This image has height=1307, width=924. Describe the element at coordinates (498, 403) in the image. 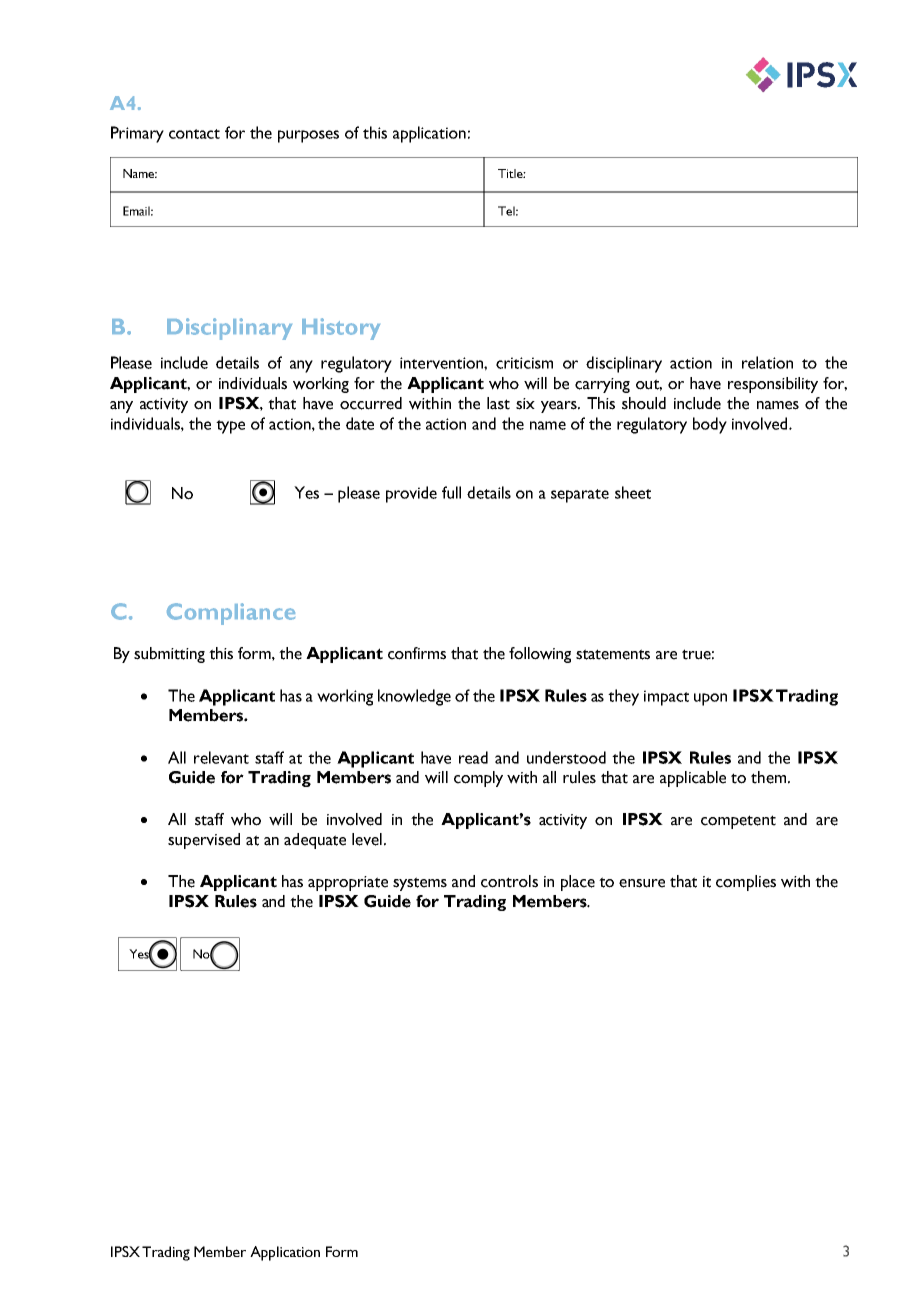

I see `last` at that location.
